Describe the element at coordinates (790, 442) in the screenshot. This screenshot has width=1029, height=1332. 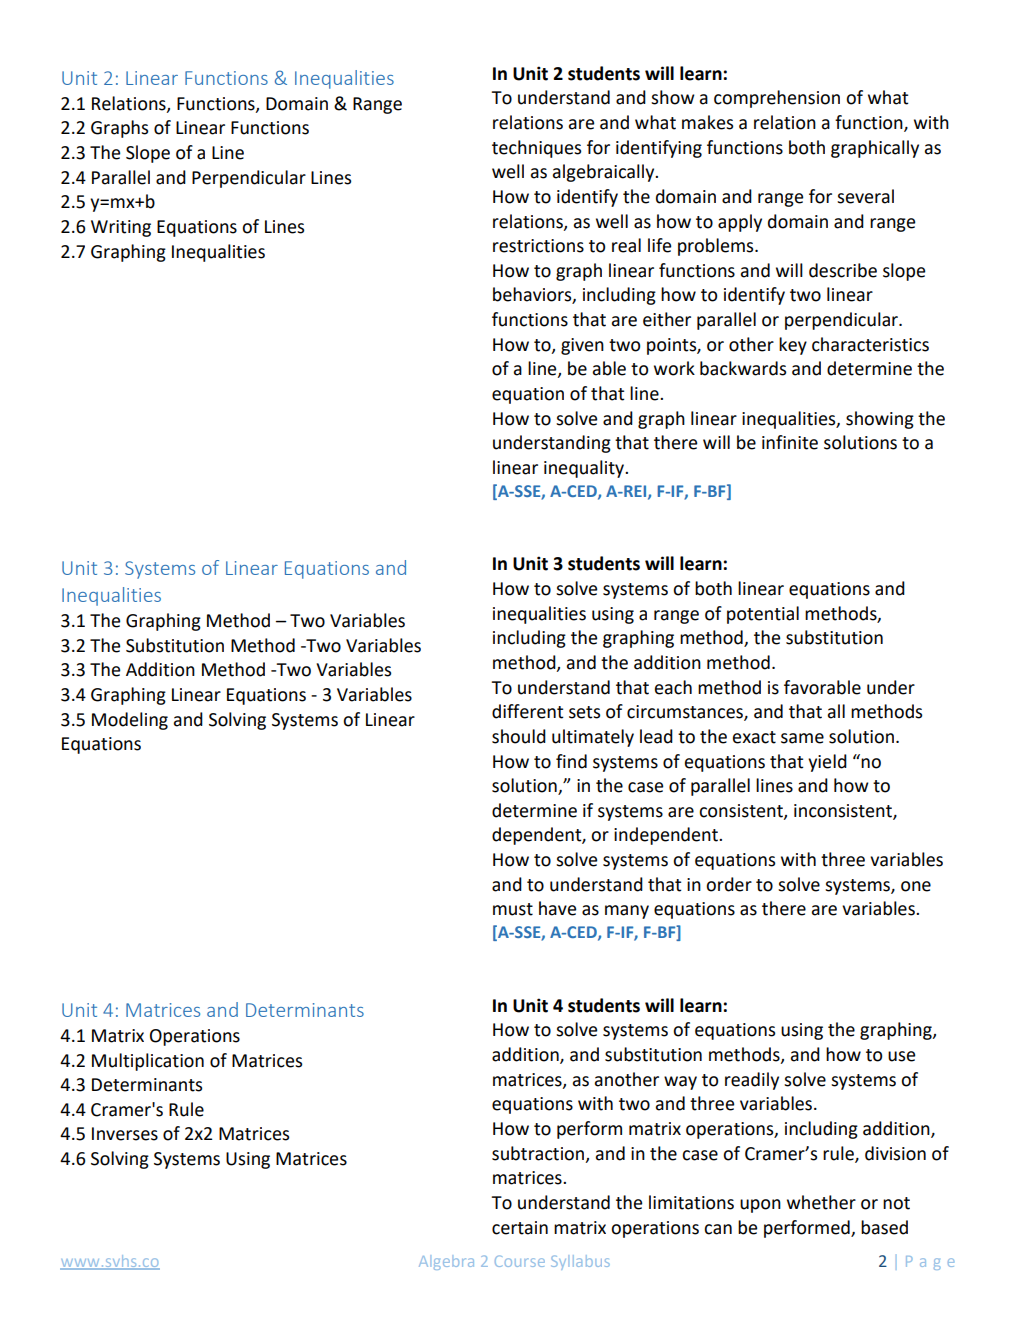
I see `infinite` at that location.
